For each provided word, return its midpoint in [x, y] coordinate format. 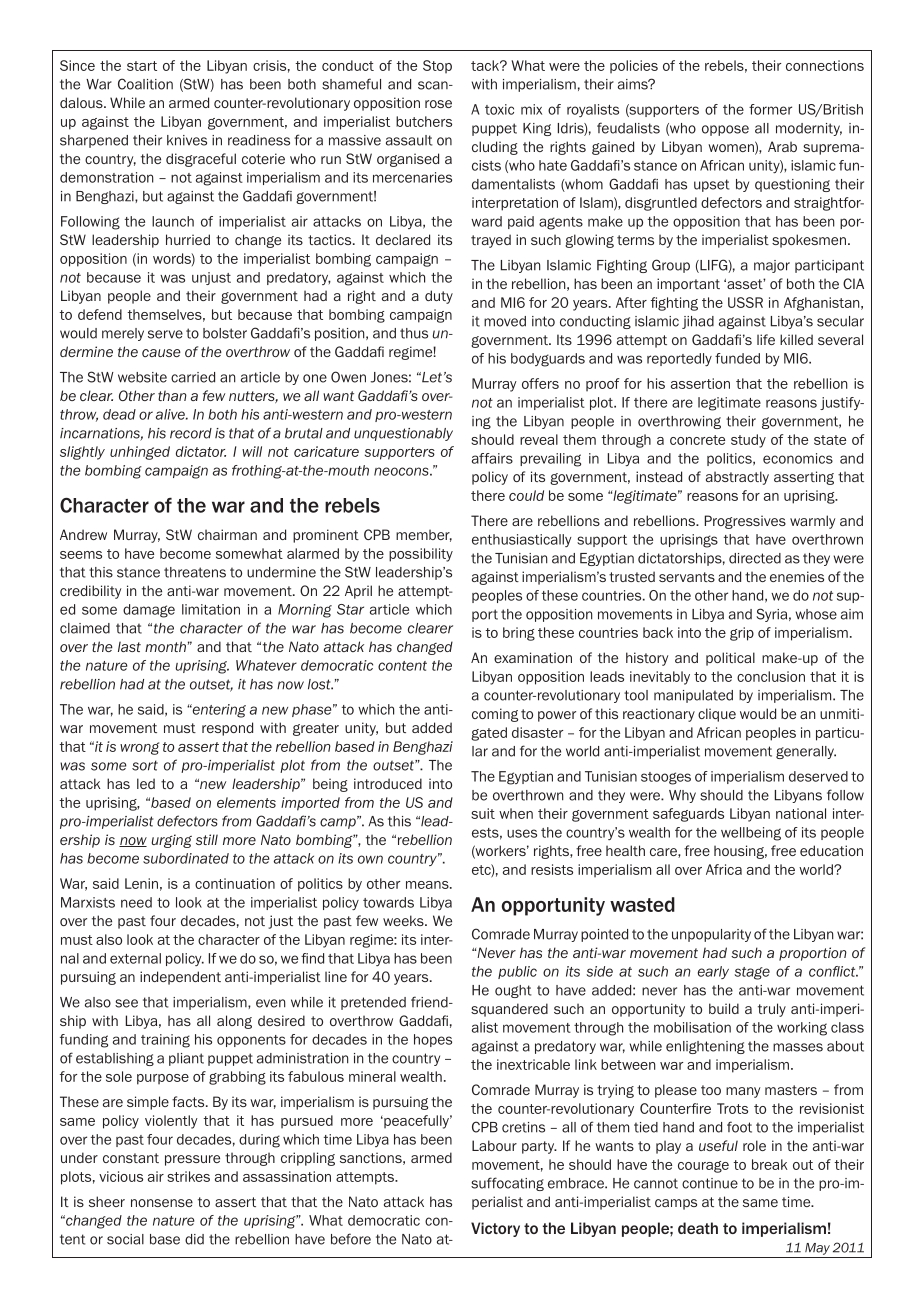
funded [737, 358]
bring [519, 634]
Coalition [145, 84]
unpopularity [711, 935]
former [770, 109]
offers [540, 383]
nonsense [162, 1203]
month [165, 646]
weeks [404, 920]
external [135, 958]
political [730, 659]
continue [710, 1183]
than [172, 395]
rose [438, 104]
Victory [495, 1229]
